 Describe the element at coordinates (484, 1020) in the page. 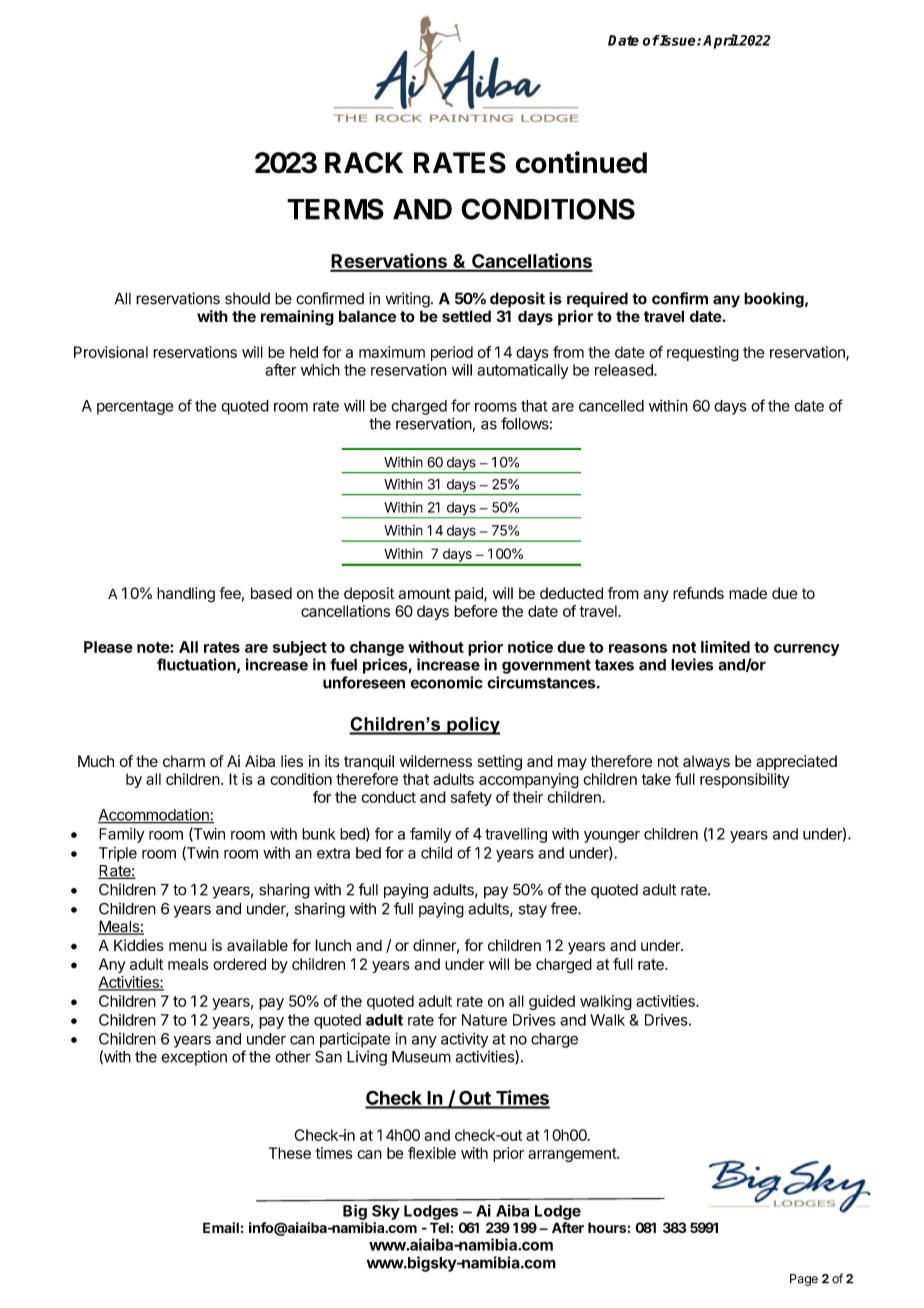

I see `Nature` at that location.
